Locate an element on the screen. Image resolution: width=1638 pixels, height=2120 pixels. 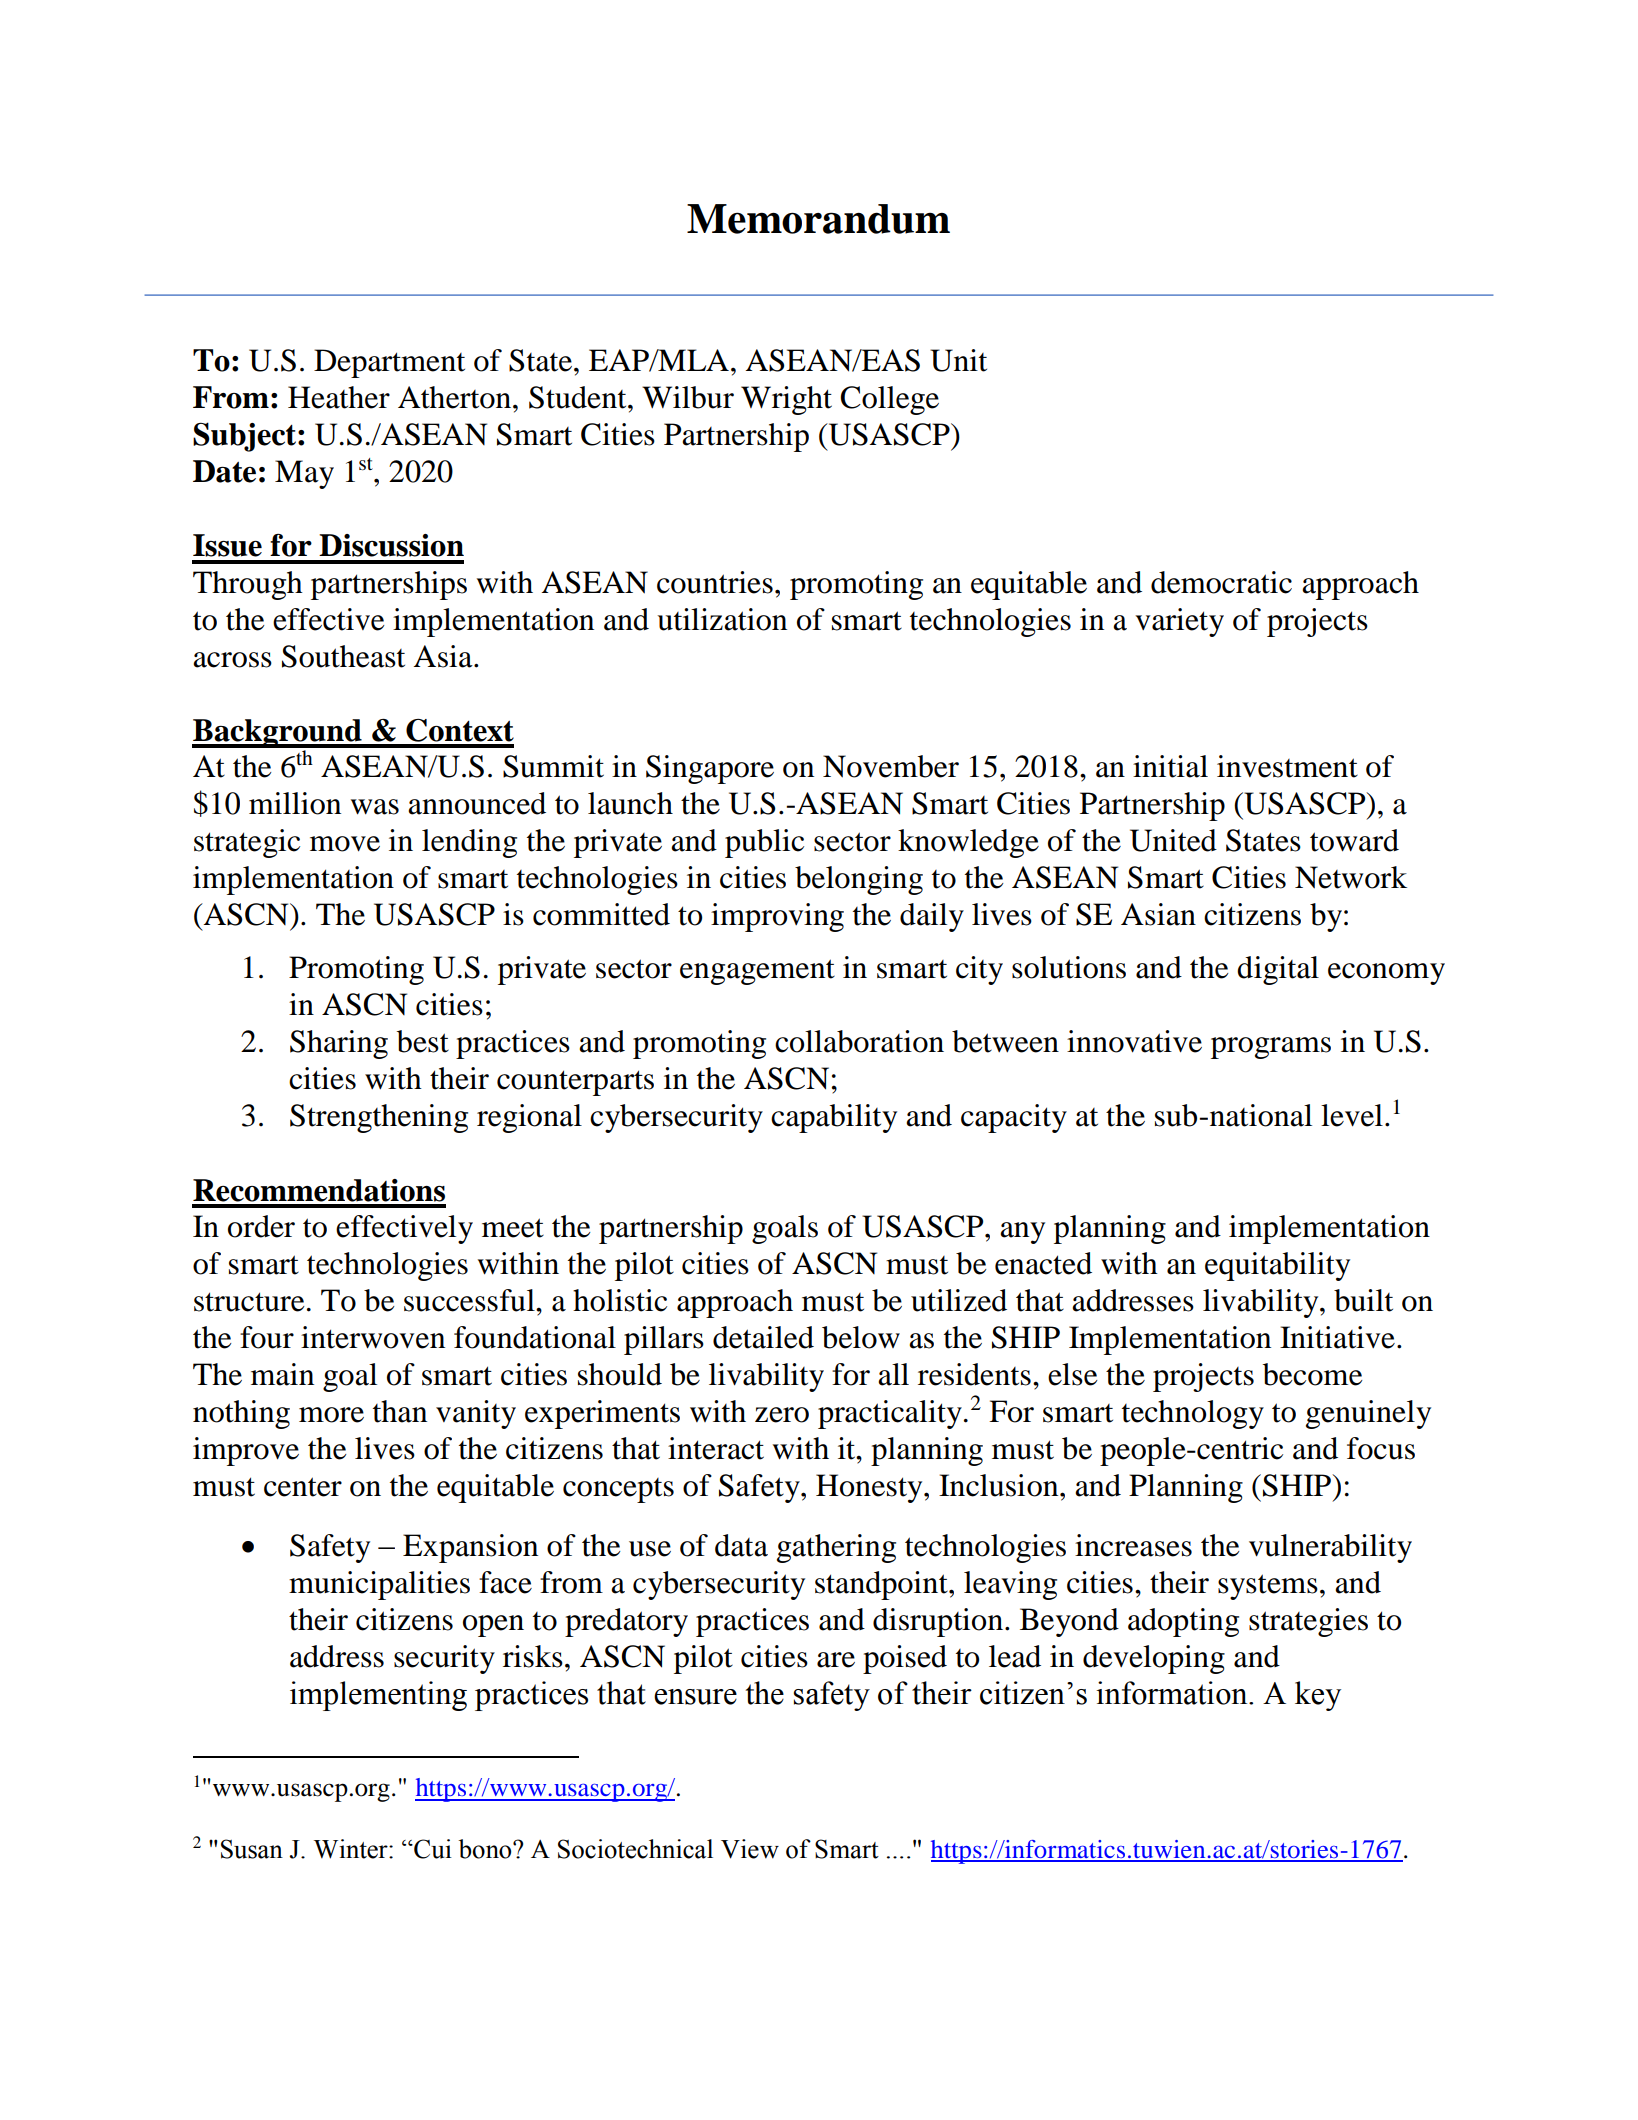
collaboration is located at coordinates (859, 1041).
